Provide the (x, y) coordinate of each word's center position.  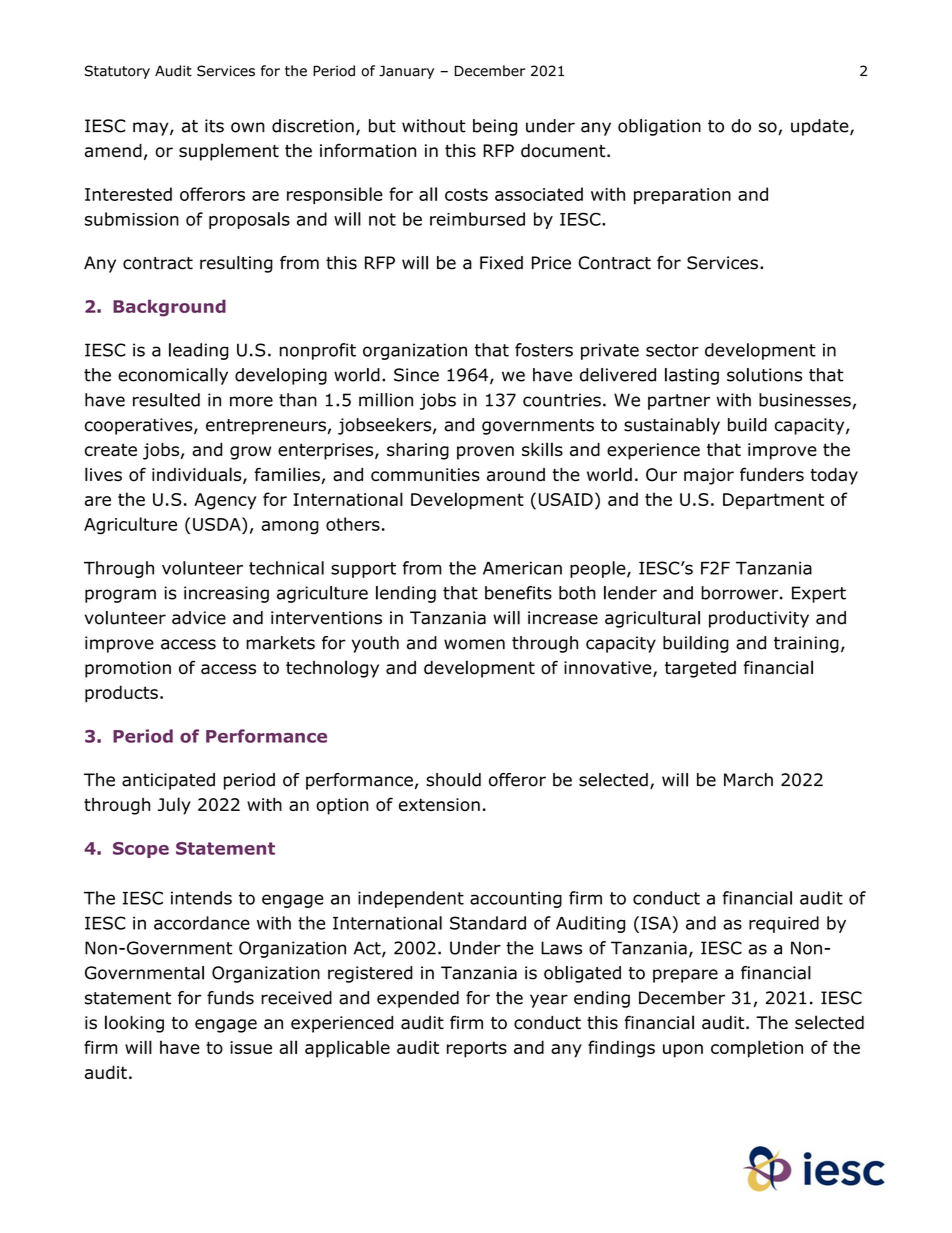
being (495, 127)
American (522, 568)
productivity (759, 619)
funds (230, 998)
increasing (226, 594)
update (821, 127)
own (248, 127)
